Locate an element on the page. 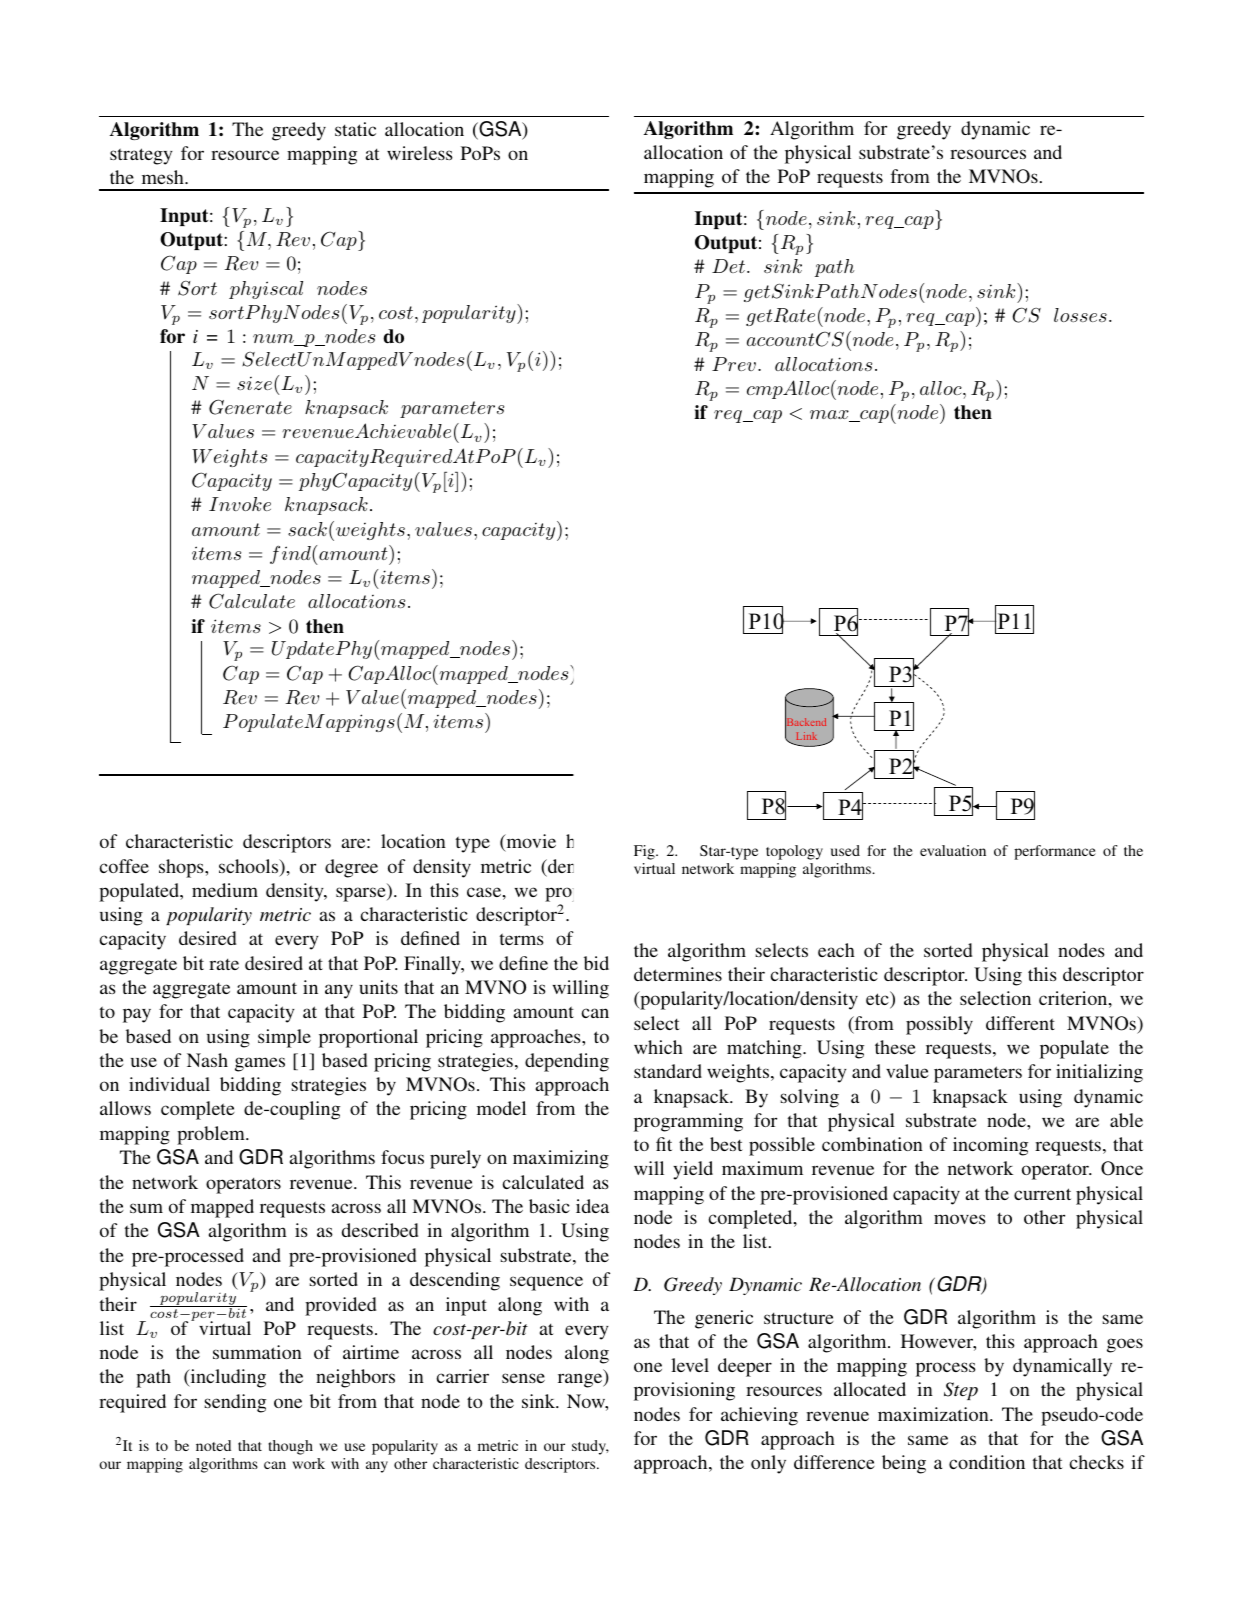 The height and width of the page is (1609, 1243). sending is located at coordinates (235, 1403).
